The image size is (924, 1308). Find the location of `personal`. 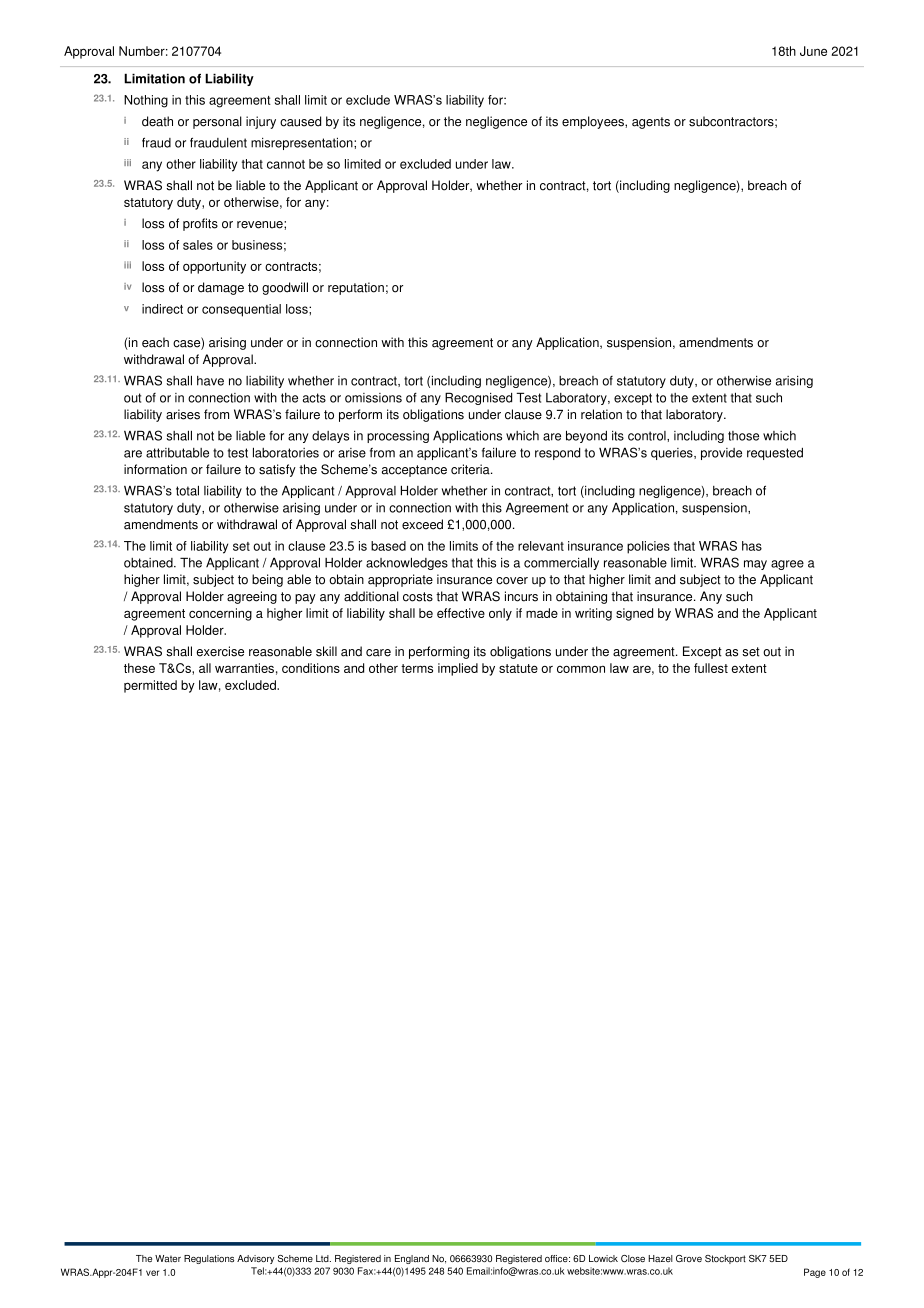

personal is located at coordinates (217, 122).
